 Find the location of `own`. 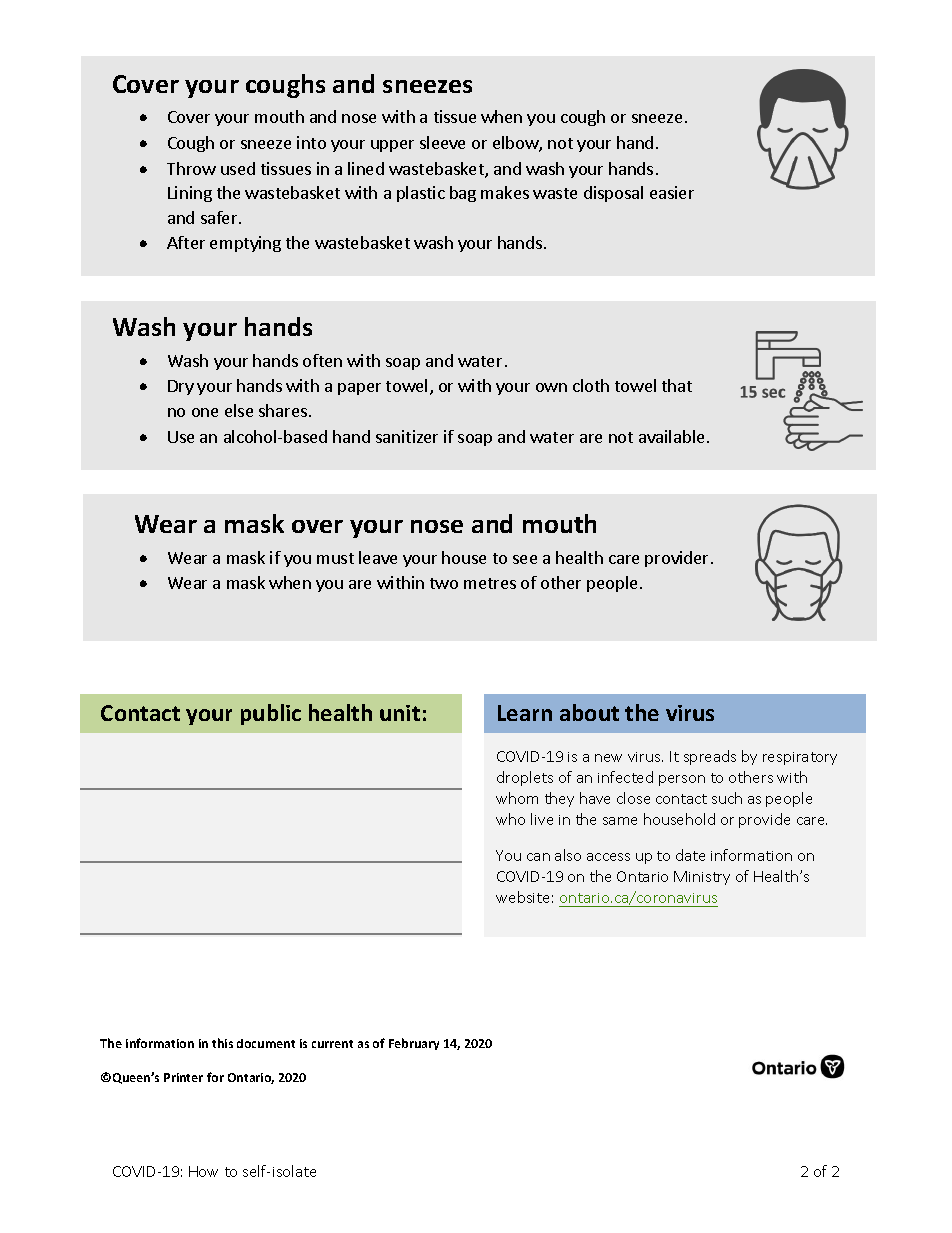

own is located at coordinates (551, 387).
